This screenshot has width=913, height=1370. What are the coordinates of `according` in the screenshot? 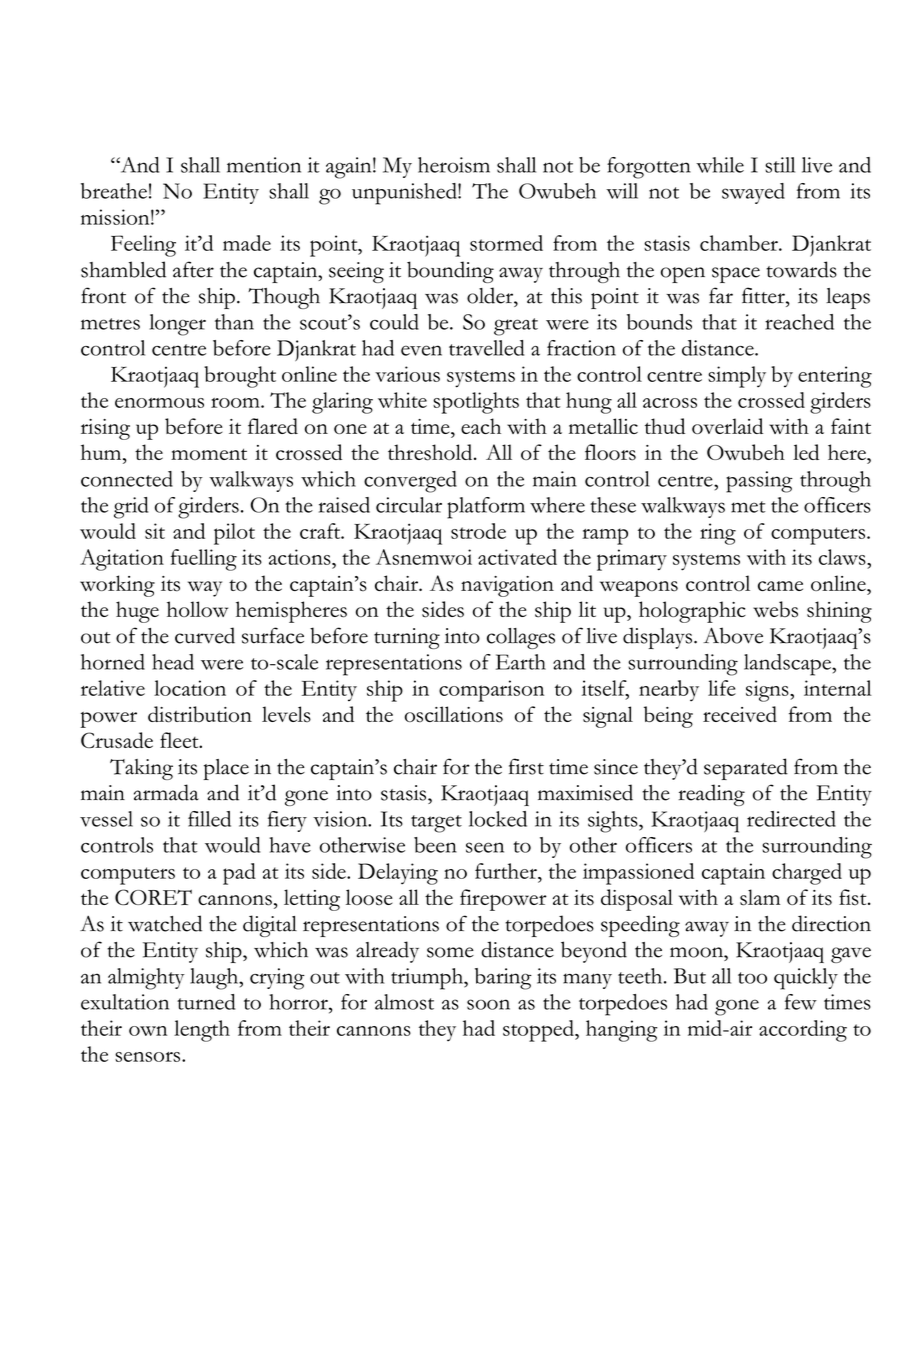 It's located at (803, 1031).
